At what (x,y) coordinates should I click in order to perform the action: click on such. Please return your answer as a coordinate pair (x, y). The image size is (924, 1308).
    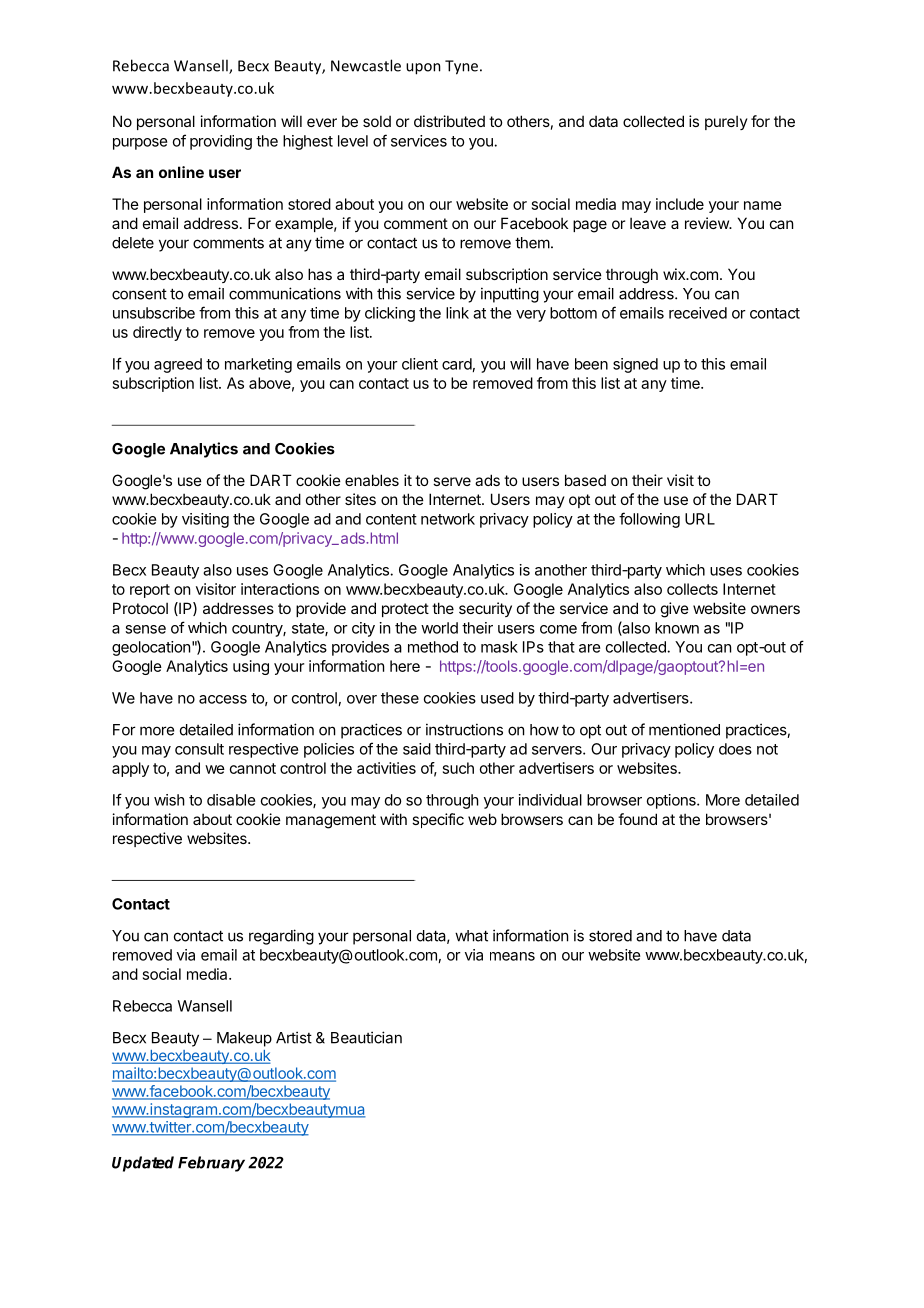
    Looking at the image, I should click on (458, 768).
